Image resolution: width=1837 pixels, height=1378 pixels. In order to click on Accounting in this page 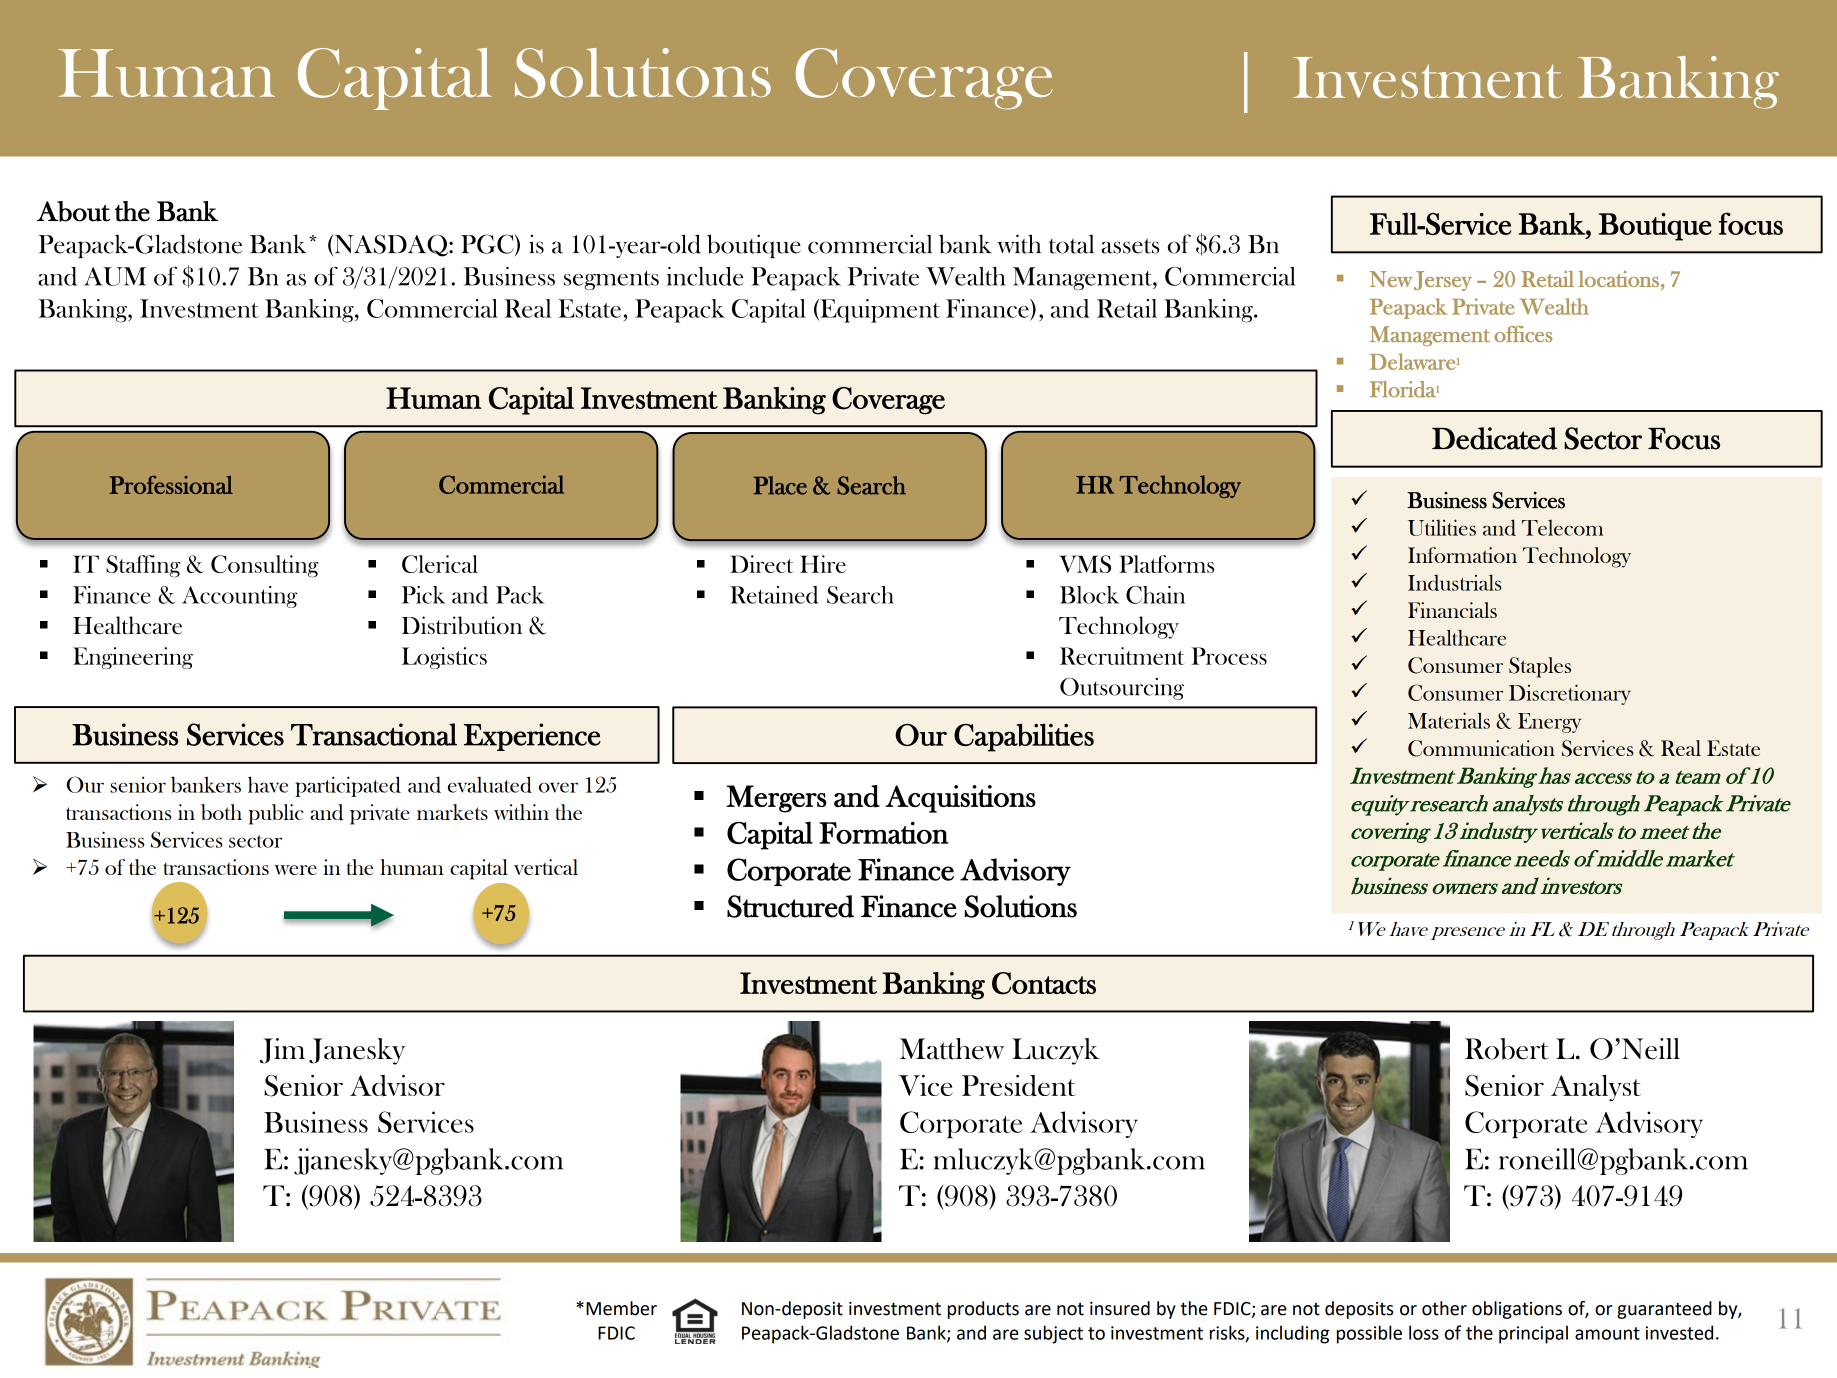, I will do `click(239, 597)`.
